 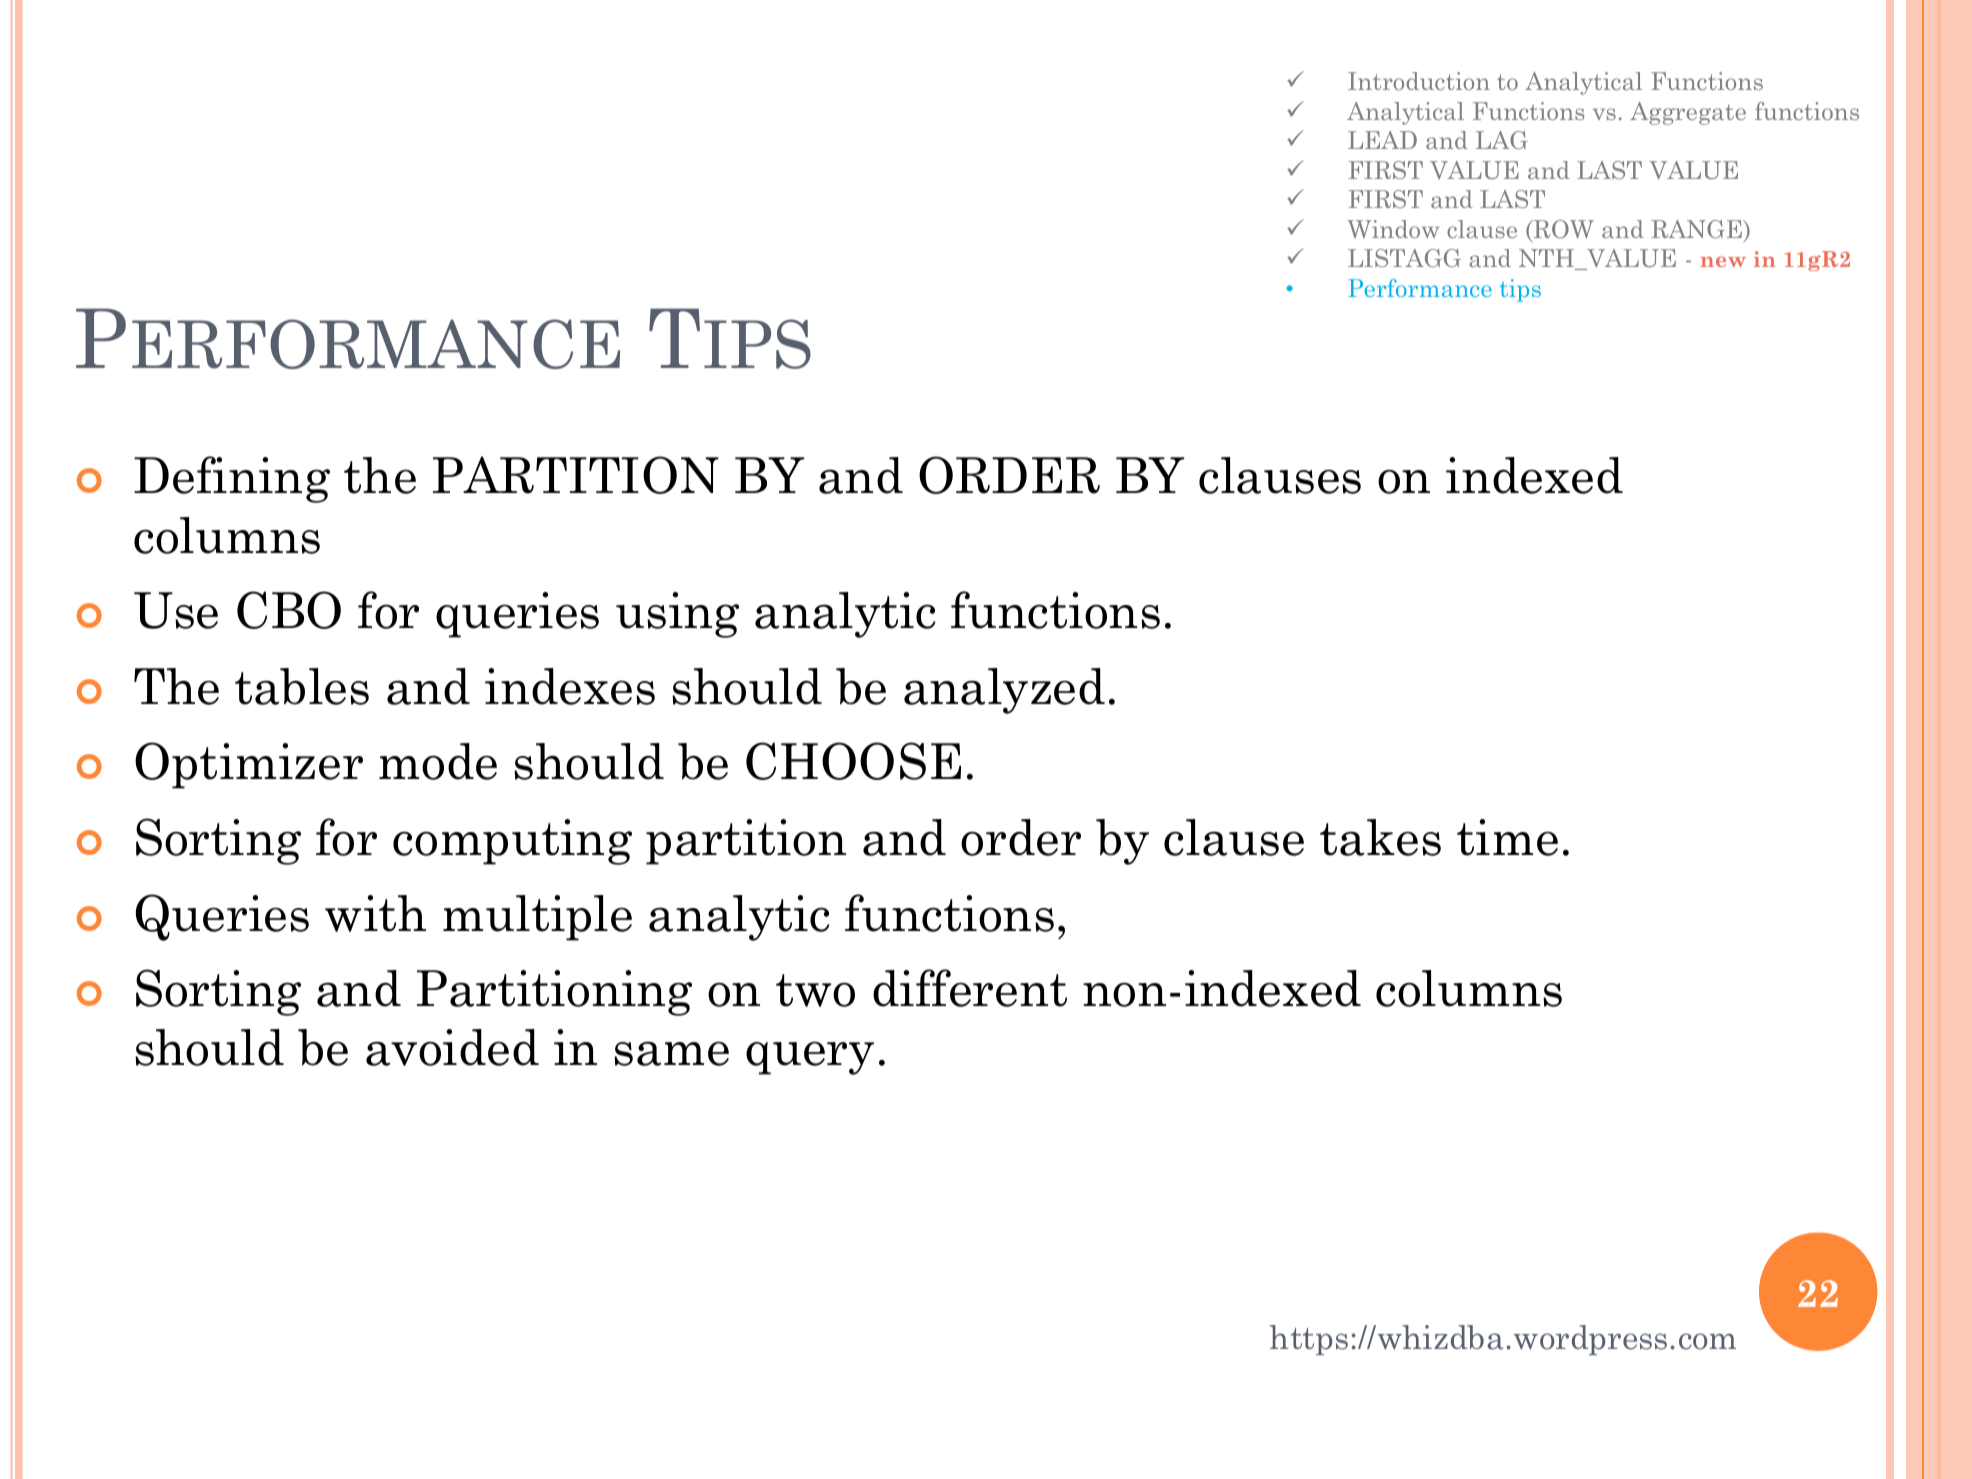 I want to click on using, so click(x=677, y=615).
